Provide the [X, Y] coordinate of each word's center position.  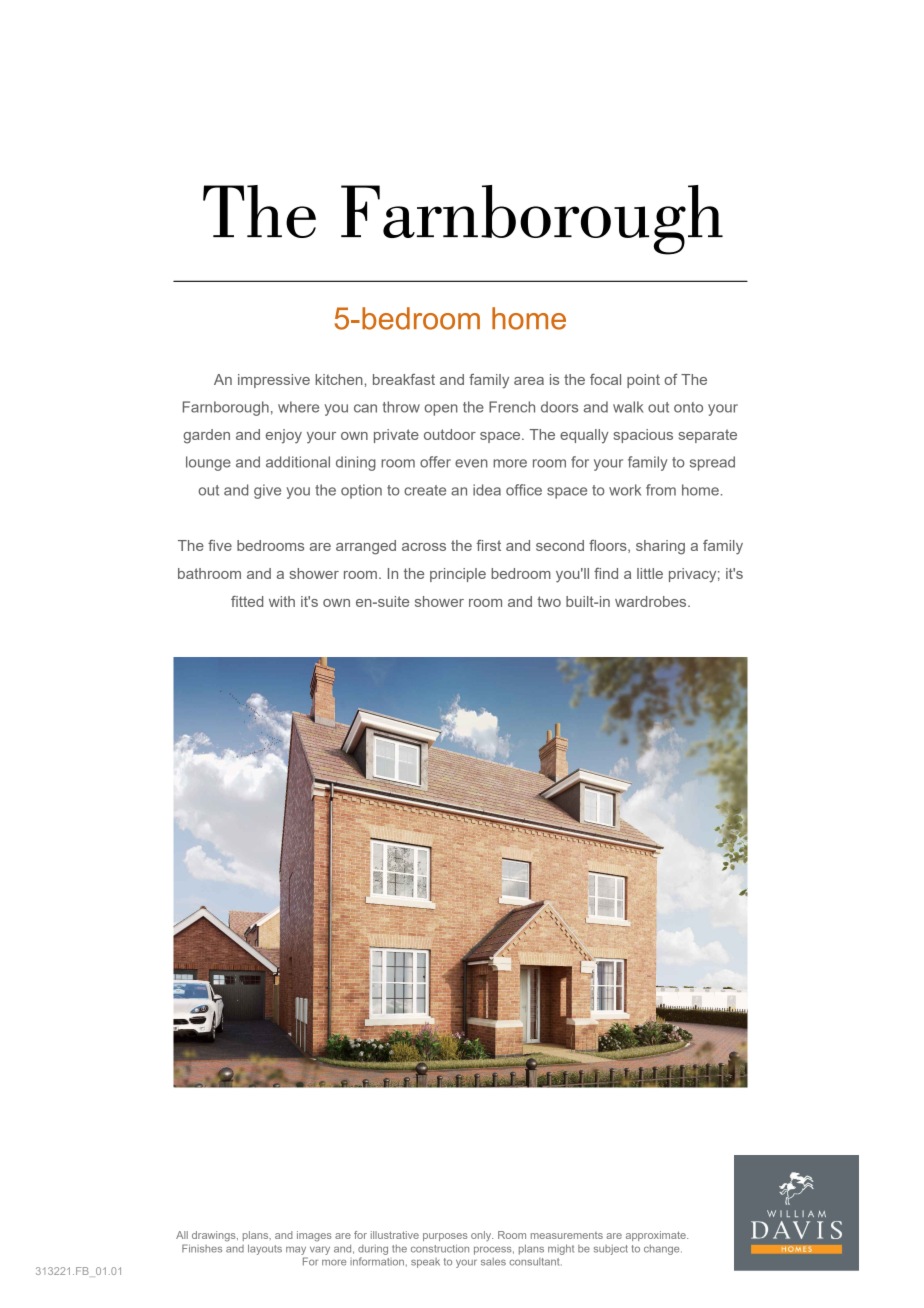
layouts [265, 1249]
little [650, 573]
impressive [274, 381]
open [441, 410]
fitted [247, 601]
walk [628, 407]
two [549, 601]
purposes [445, 1237]
